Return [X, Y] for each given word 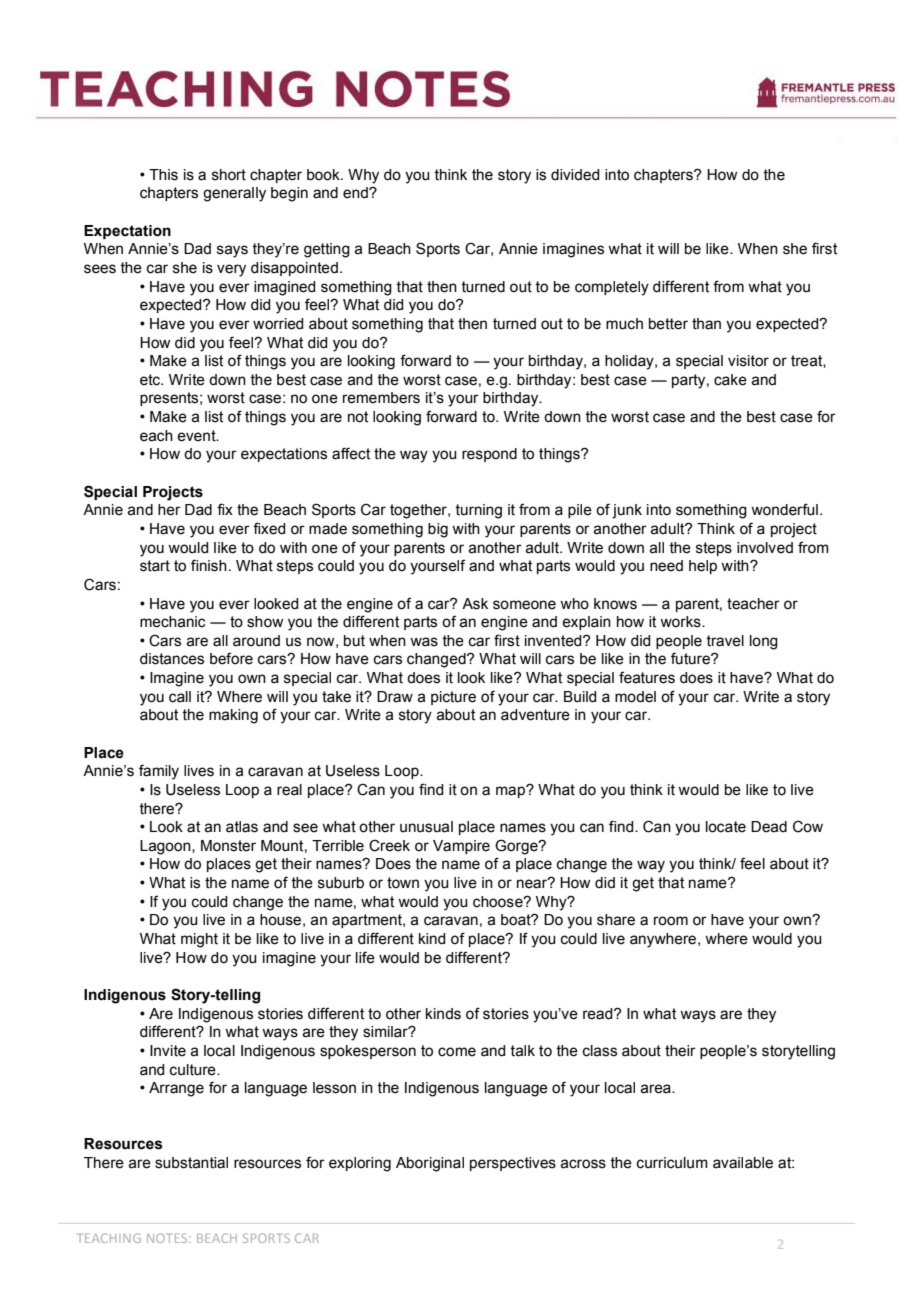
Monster [228, 846]
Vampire [461, 847]
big [438, 530]
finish [209, 565]
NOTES [168, 1238]
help [703, 567]
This [163, 175]
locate [726, 827]
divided [575, 175]
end [356, 193]
